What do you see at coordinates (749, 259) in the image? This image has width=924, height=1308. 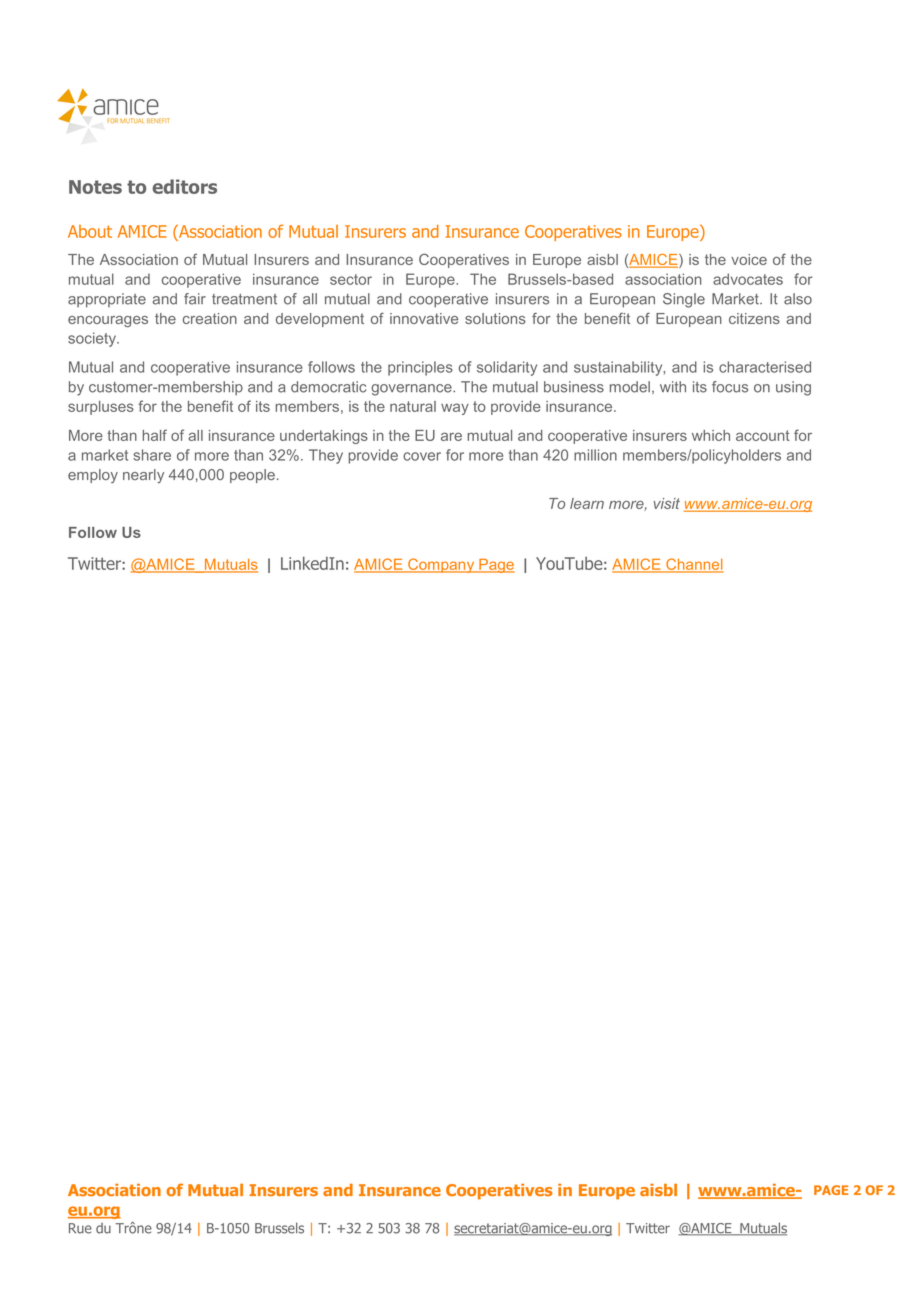 I see `voice` at bounding box center [749, 259].
